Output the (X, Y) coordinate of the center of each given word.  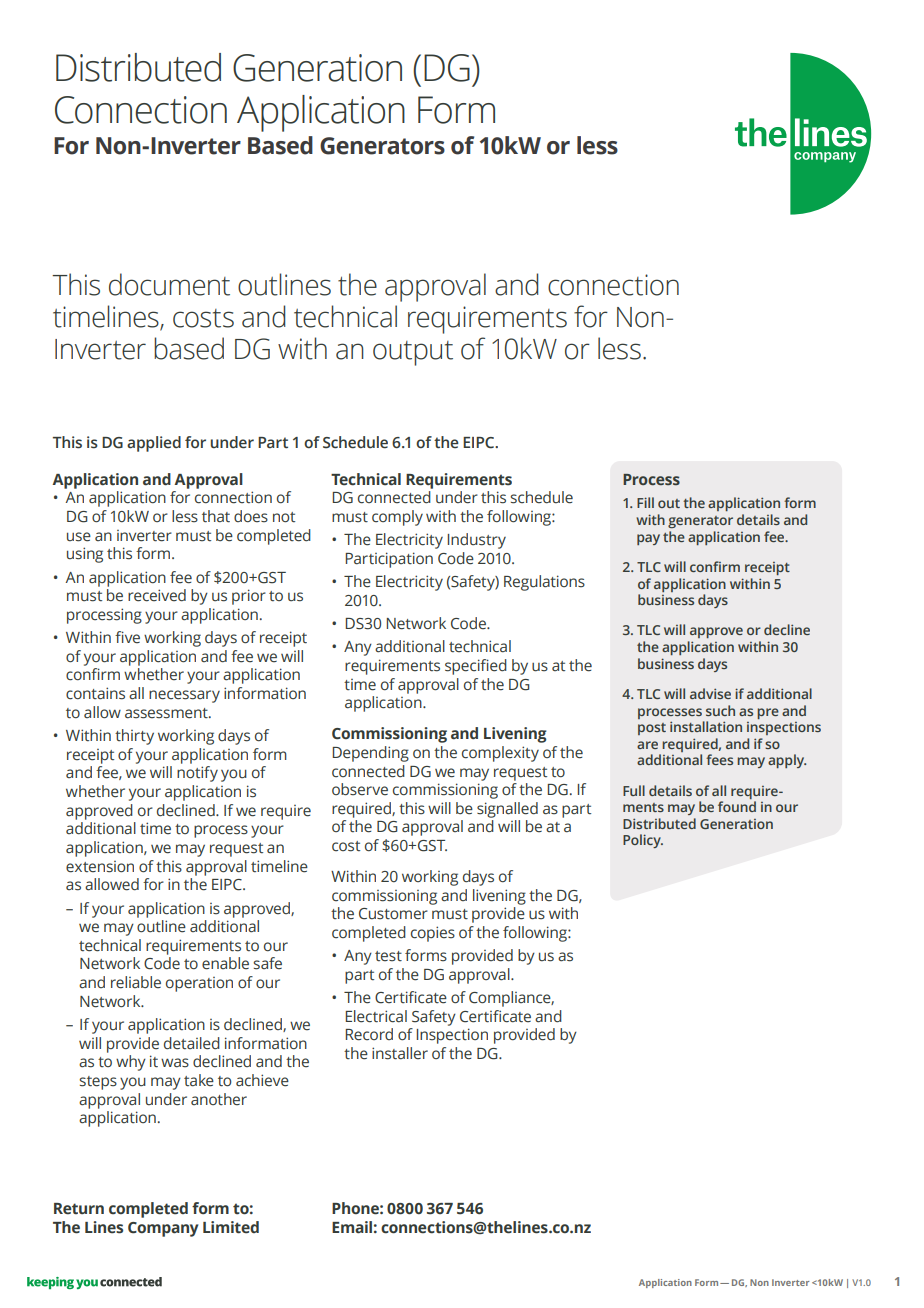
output (413, 353)
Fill (645, 502)
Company (163, 1229)
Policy (643, 841)
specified (476, 667)
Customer (393, 914)
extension (100, 867)
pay (648, 539)
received (157, 595)
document (169, 284)
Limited (231, 1227)
